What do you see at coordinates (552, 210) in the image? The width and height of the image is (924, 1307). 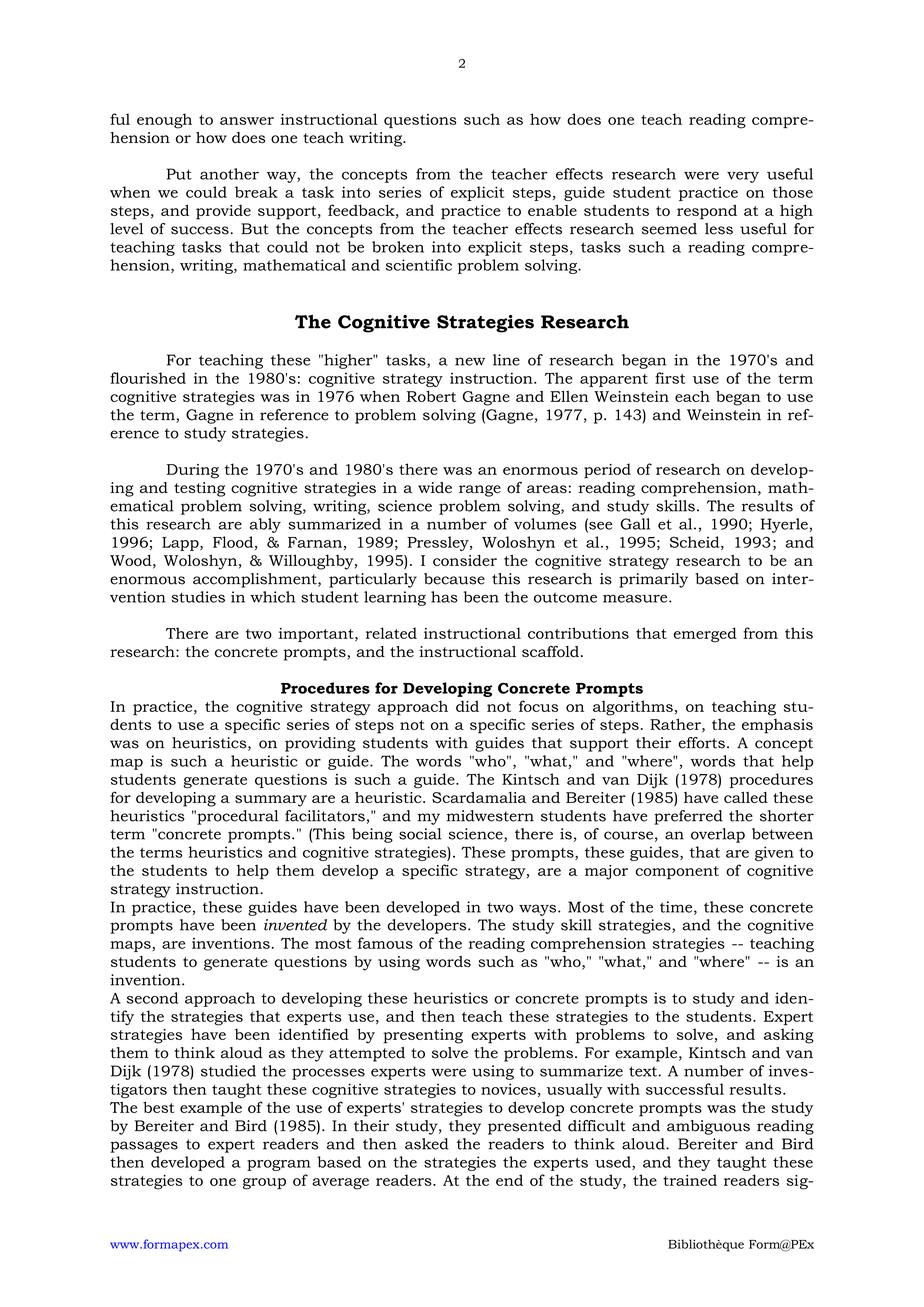 I see `enable` at bounding box center [552, 210].
